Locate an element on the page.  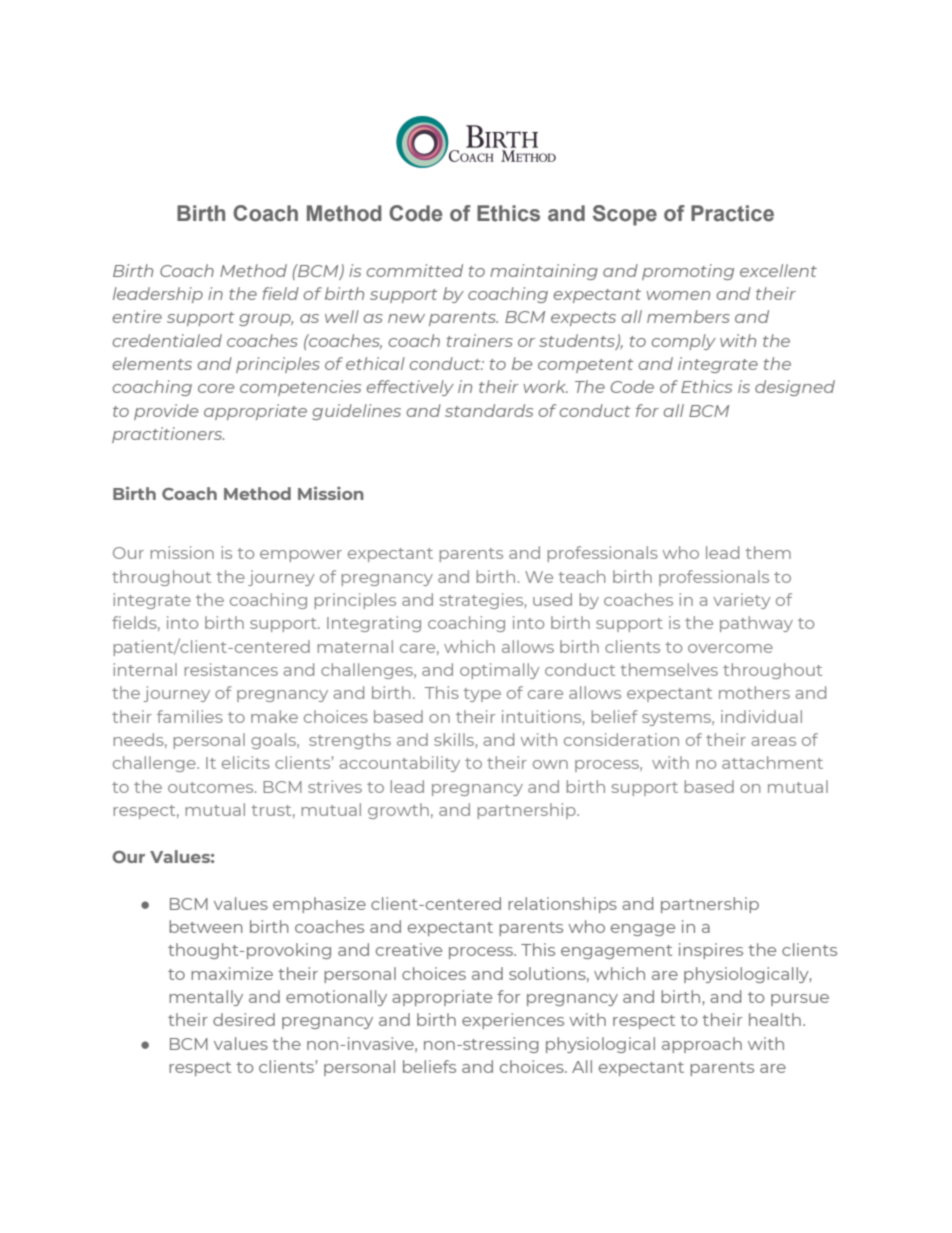
variety is located at coordinates (741, 601).
